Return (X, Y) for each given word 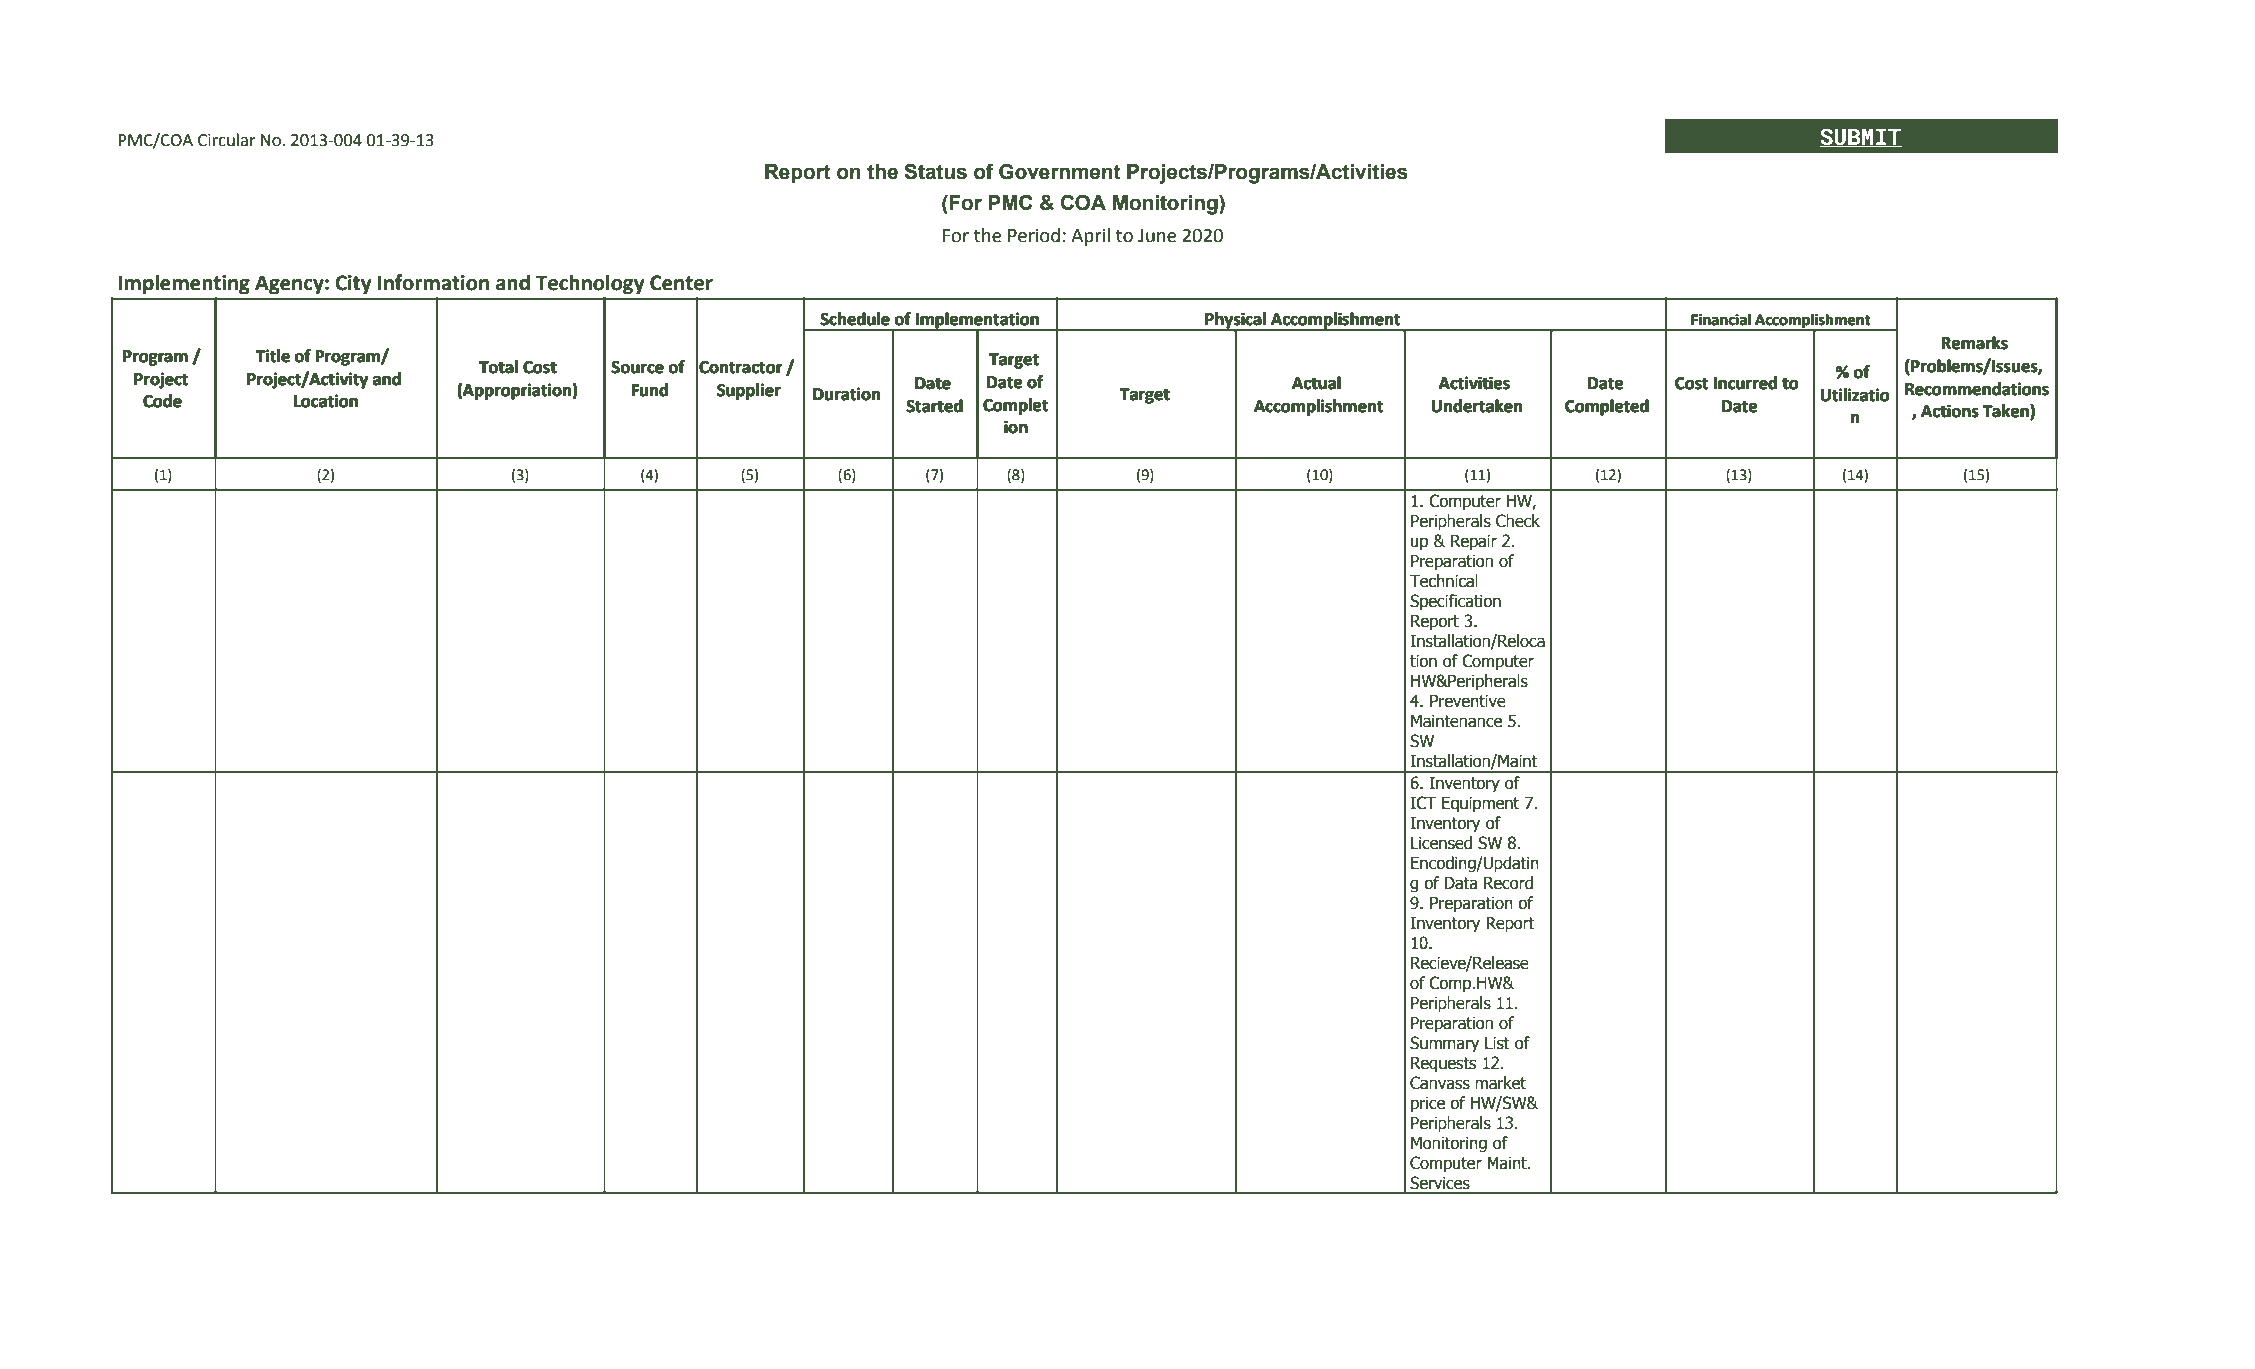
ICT (1423, 803)
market (1500, 1083)
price (1428, 1105)
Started (935, 406)
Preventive (1468, 701)
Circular (227, 140)
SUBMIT (1861, 137)
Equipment (1480, 804)
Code (162, 401)
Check (1518, 521)
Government (1060, 171)
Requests (1443, 1064)
